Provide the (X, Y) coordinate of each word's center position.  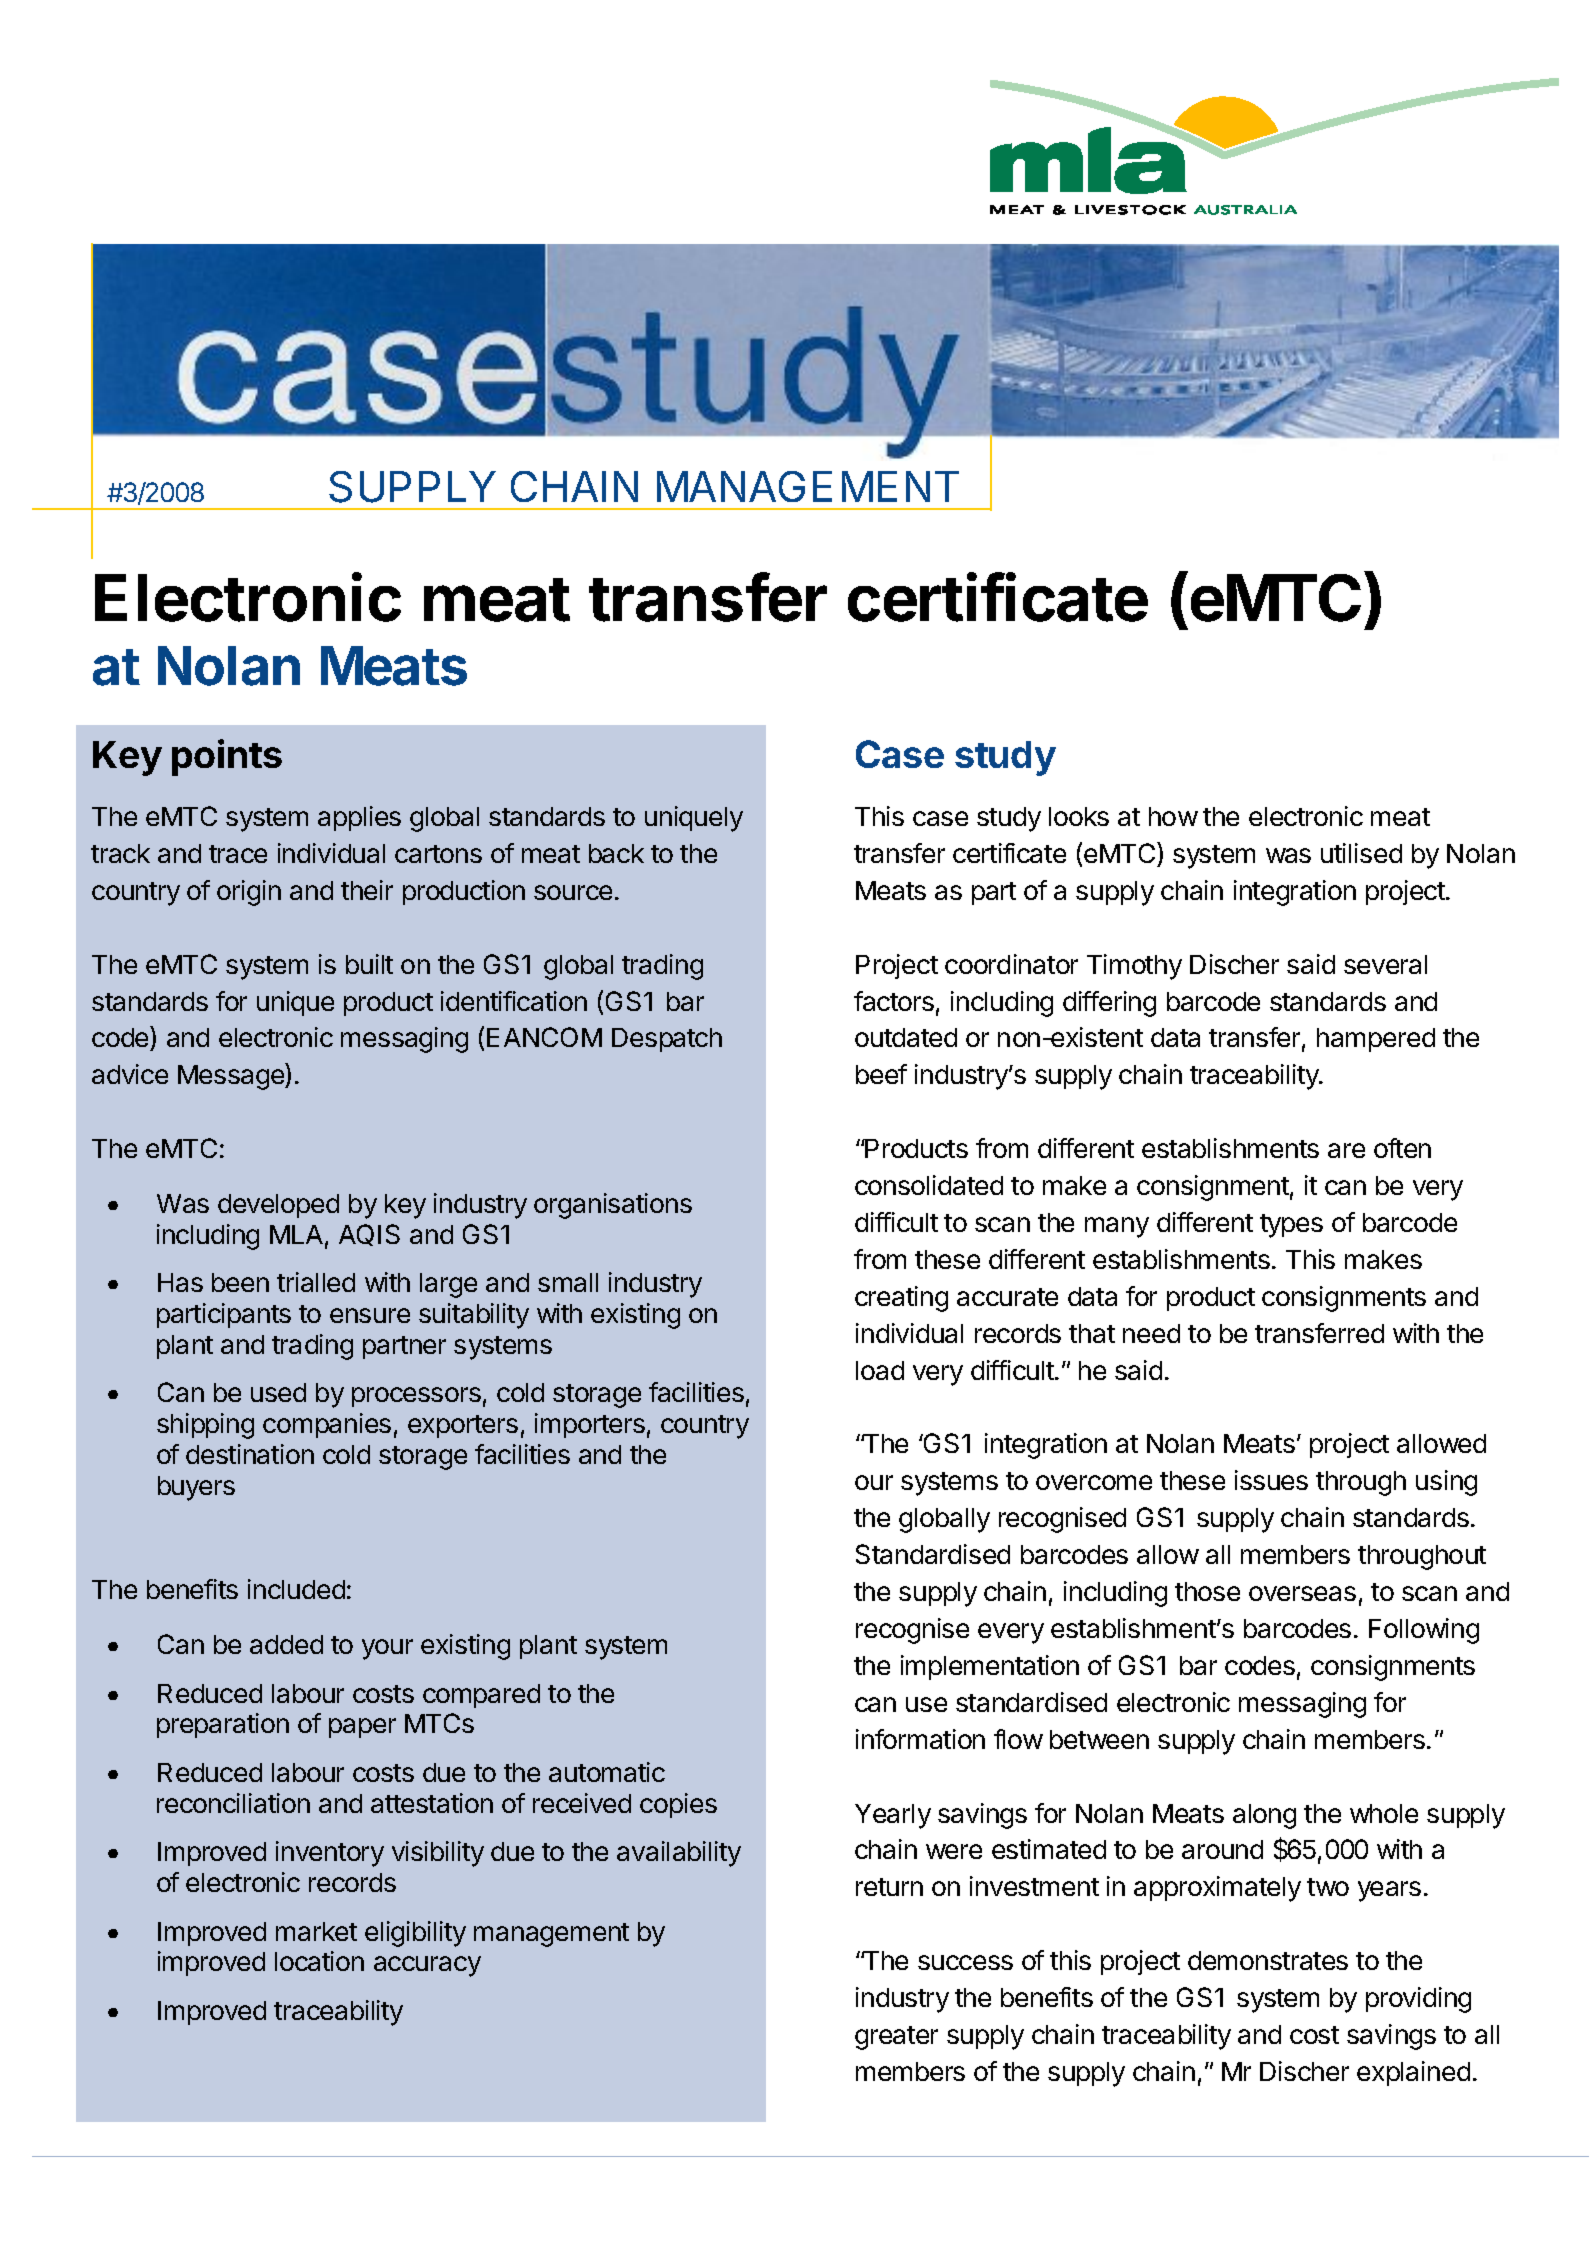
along (1264, 1816)
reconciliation (233, 1803)
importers (590, 1425)
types (1291, 1226)
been (240, 1282)
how (1173, 816)
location (319, 1961)
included (296, 1589)
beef (881, 1074)
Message (232, 1076)
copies (678, 1805)
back (616, 853)
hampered (1376, 1040)
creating (901, 1299)
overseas (1302, 1593)
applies (359, 818)
